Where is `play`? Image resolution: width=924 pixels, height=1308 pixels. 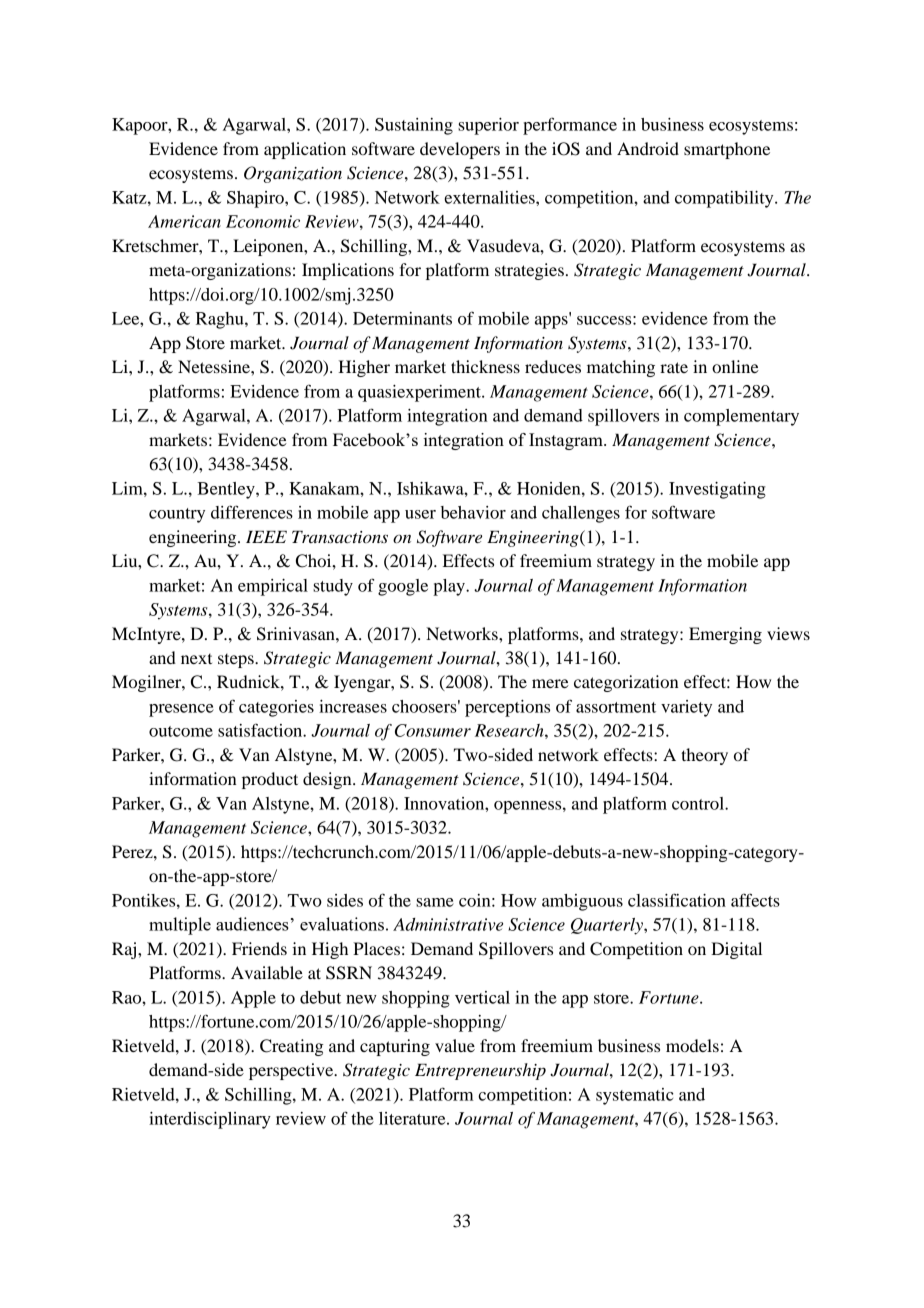
play is located at coordinates (450, 587).
